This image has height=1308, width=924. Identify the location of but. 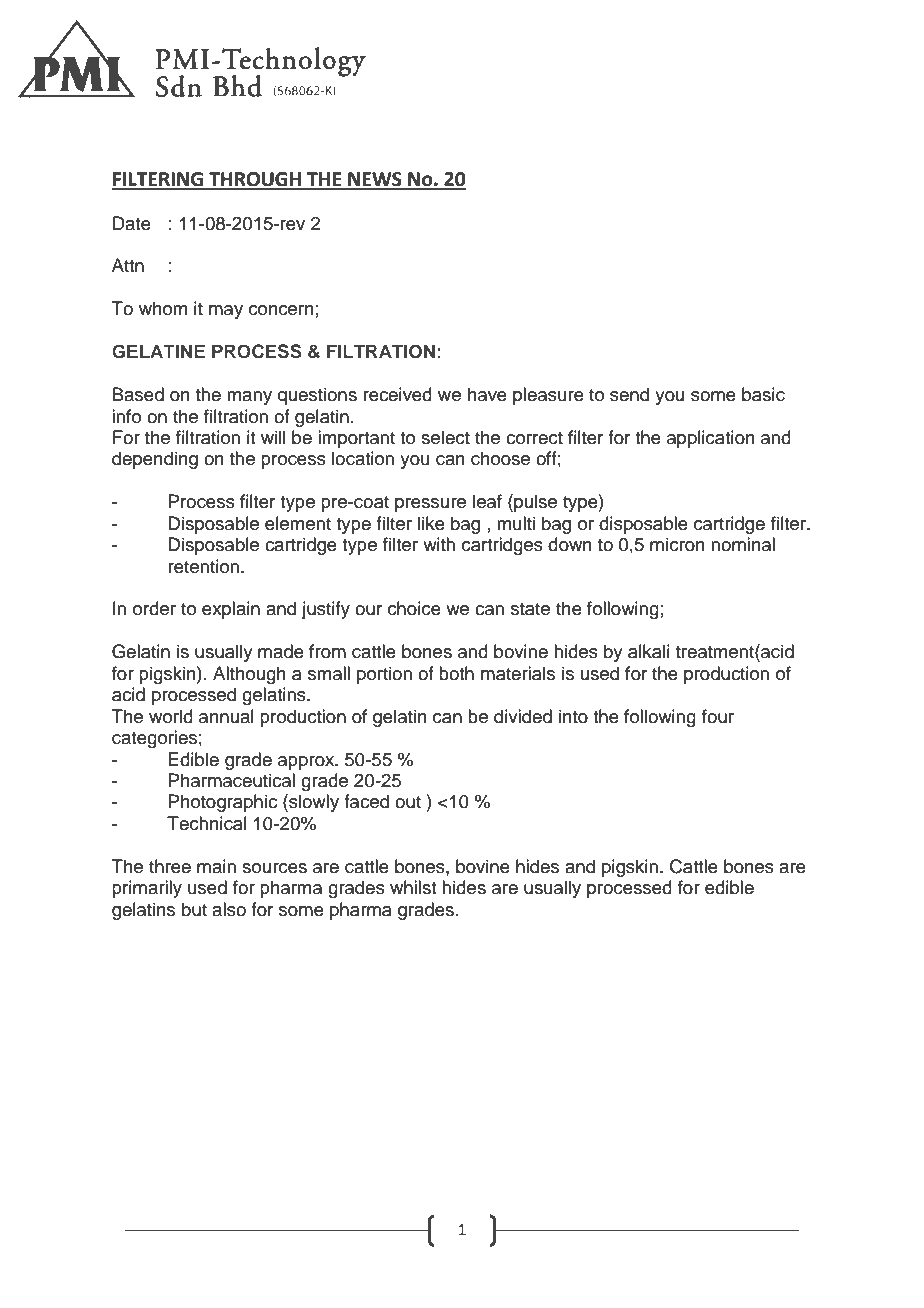
(194, 909).
